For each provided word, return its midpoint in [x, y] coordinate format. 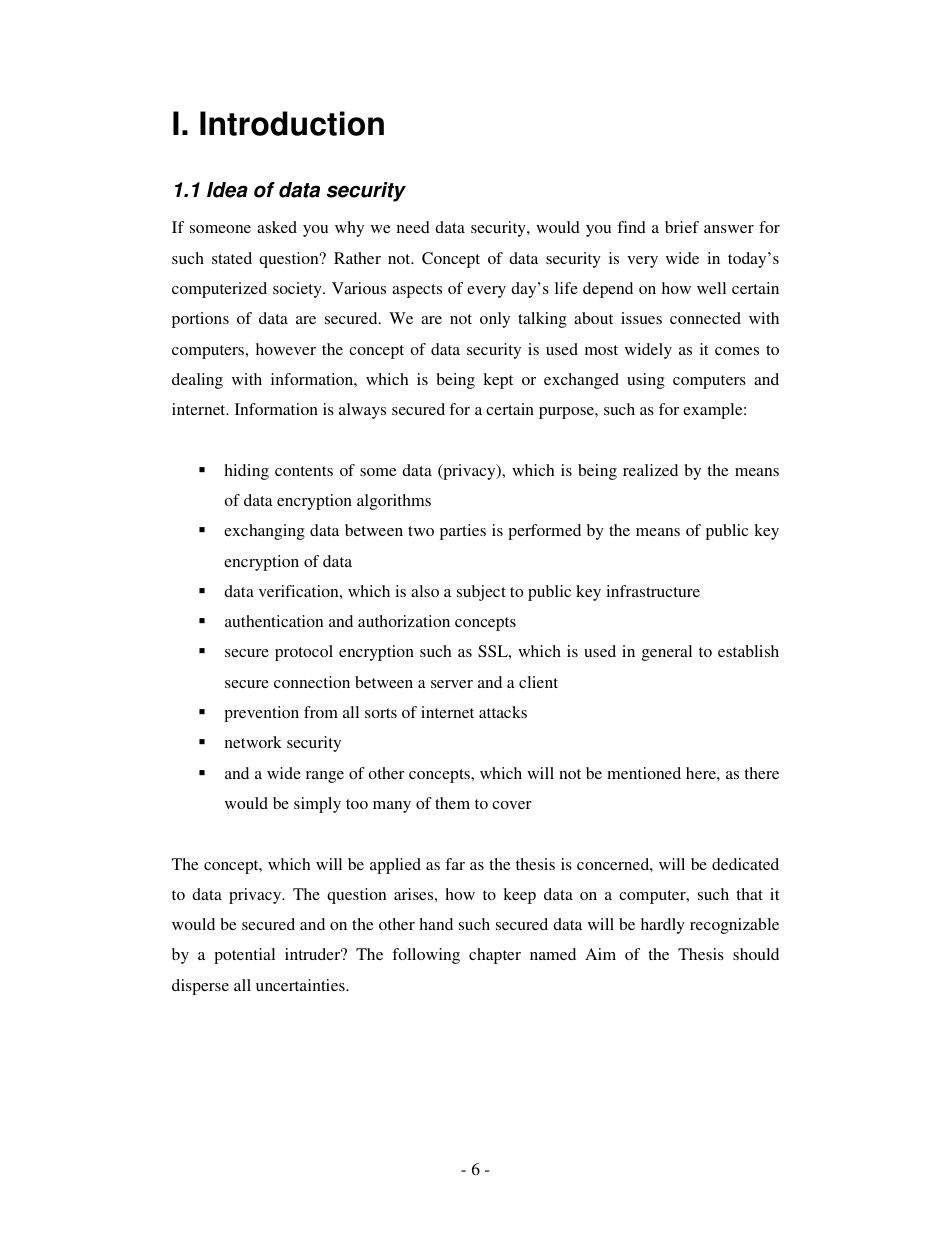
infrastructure [653, 591]
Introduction [292, 123]
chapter [495, 956]
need [413, 227]
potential [244, 956]
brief [682, 227]
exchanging [264, 532]
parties [463, 532]
